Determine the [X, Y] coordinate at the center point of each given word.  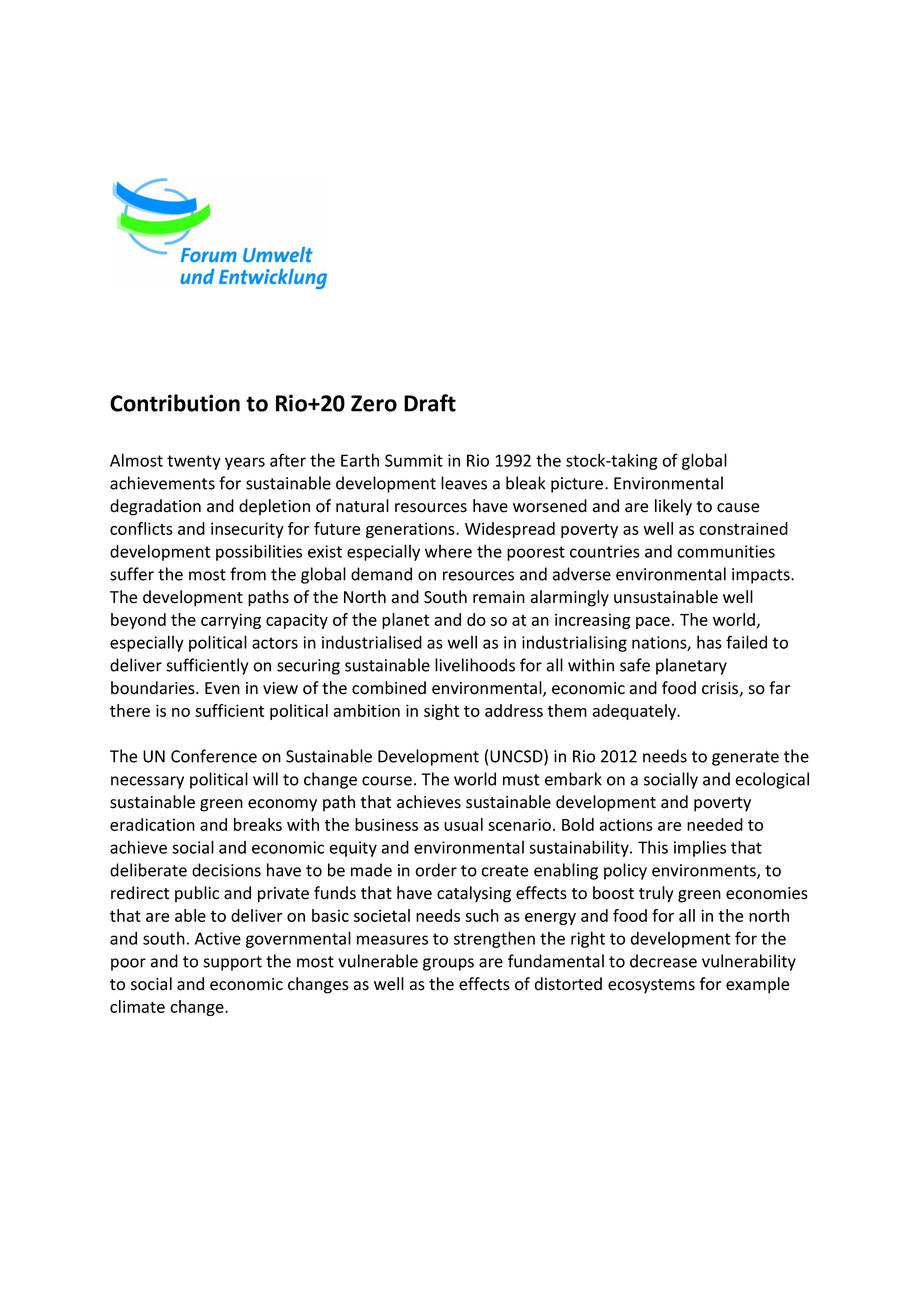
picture [577, 485]
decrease [663, 961]
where [448, 551]
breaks [258, 824]
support [232, 963]
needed [715, 824]
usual [463, 824]
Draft [430, 403]
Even [222, 688]
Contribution [175, 403]
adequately [635, 712]
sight [441, 712]
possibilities [259, 552]
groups [448, 964]
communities [726, 551]
